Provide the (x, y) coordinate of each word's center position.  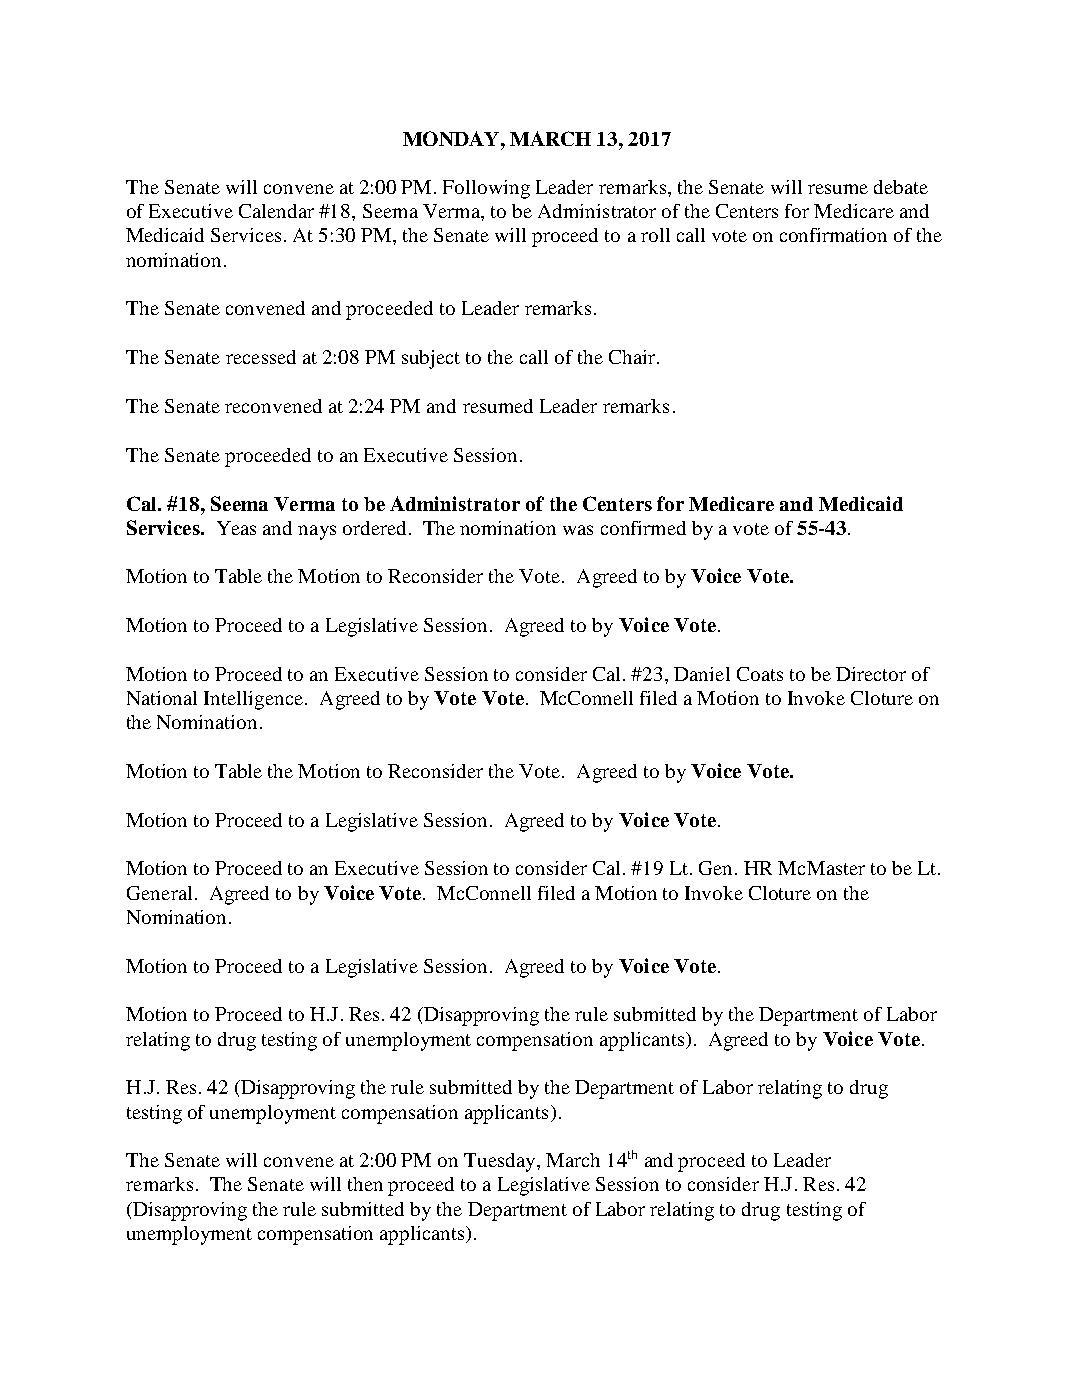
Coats (760, 674)
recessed (261, 357)
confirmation (833, 235)
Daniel (702, 674)
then (365, 1184)
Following (486, 189)
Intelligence (253, 700)
